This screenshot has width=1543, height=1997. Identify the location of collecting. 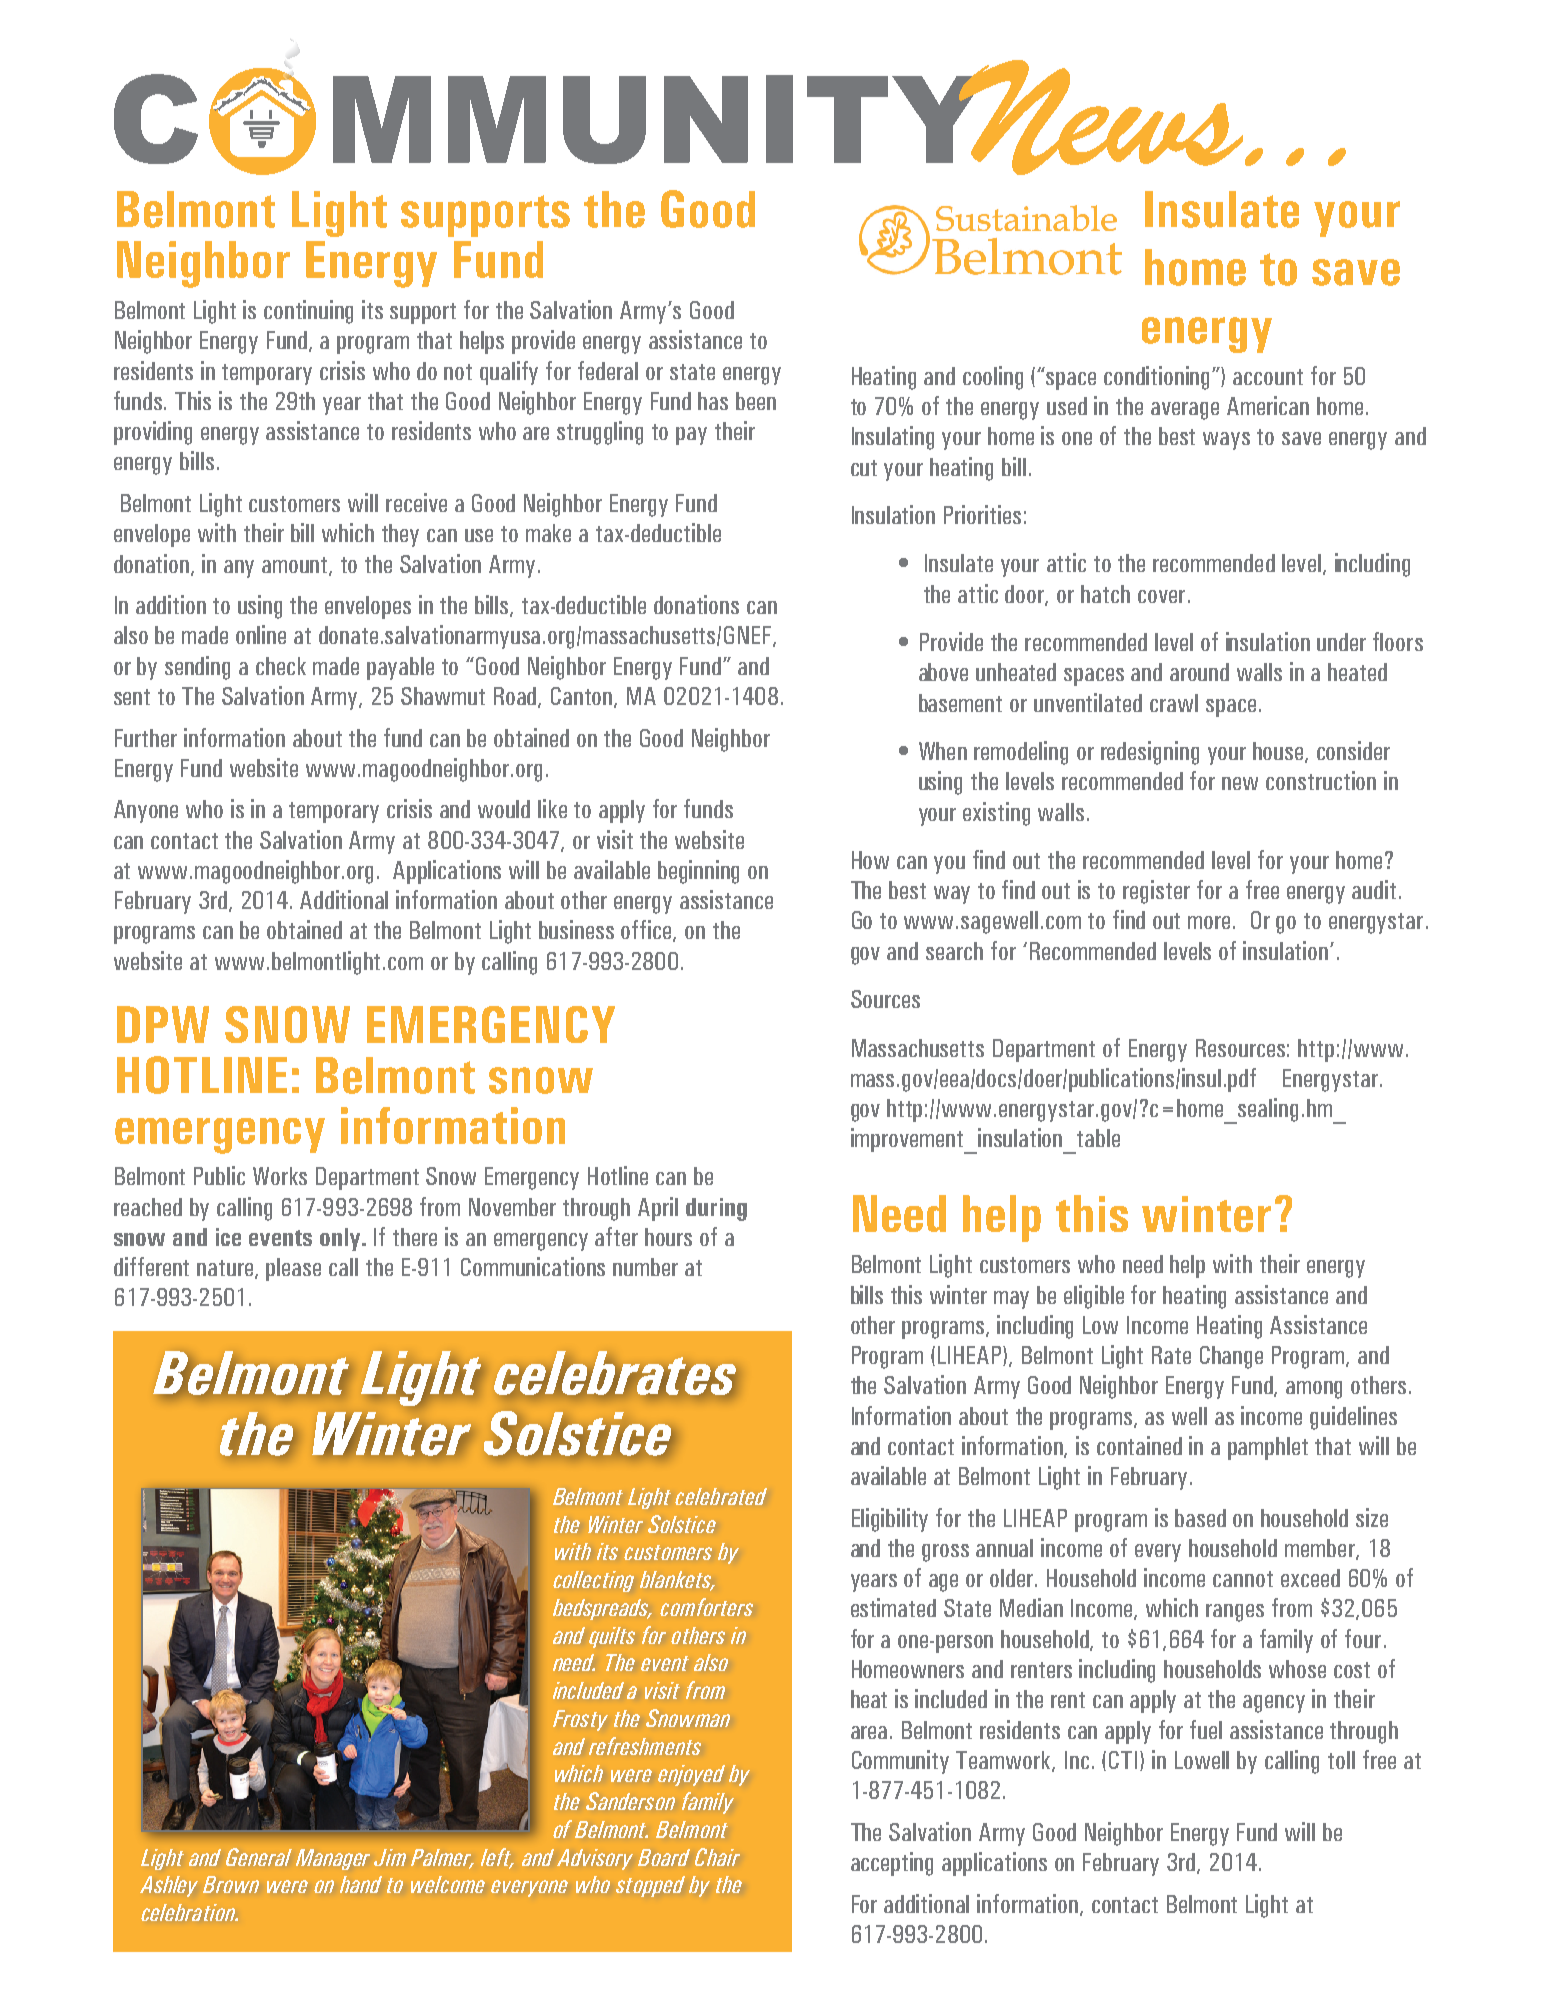
(593, 1581).
